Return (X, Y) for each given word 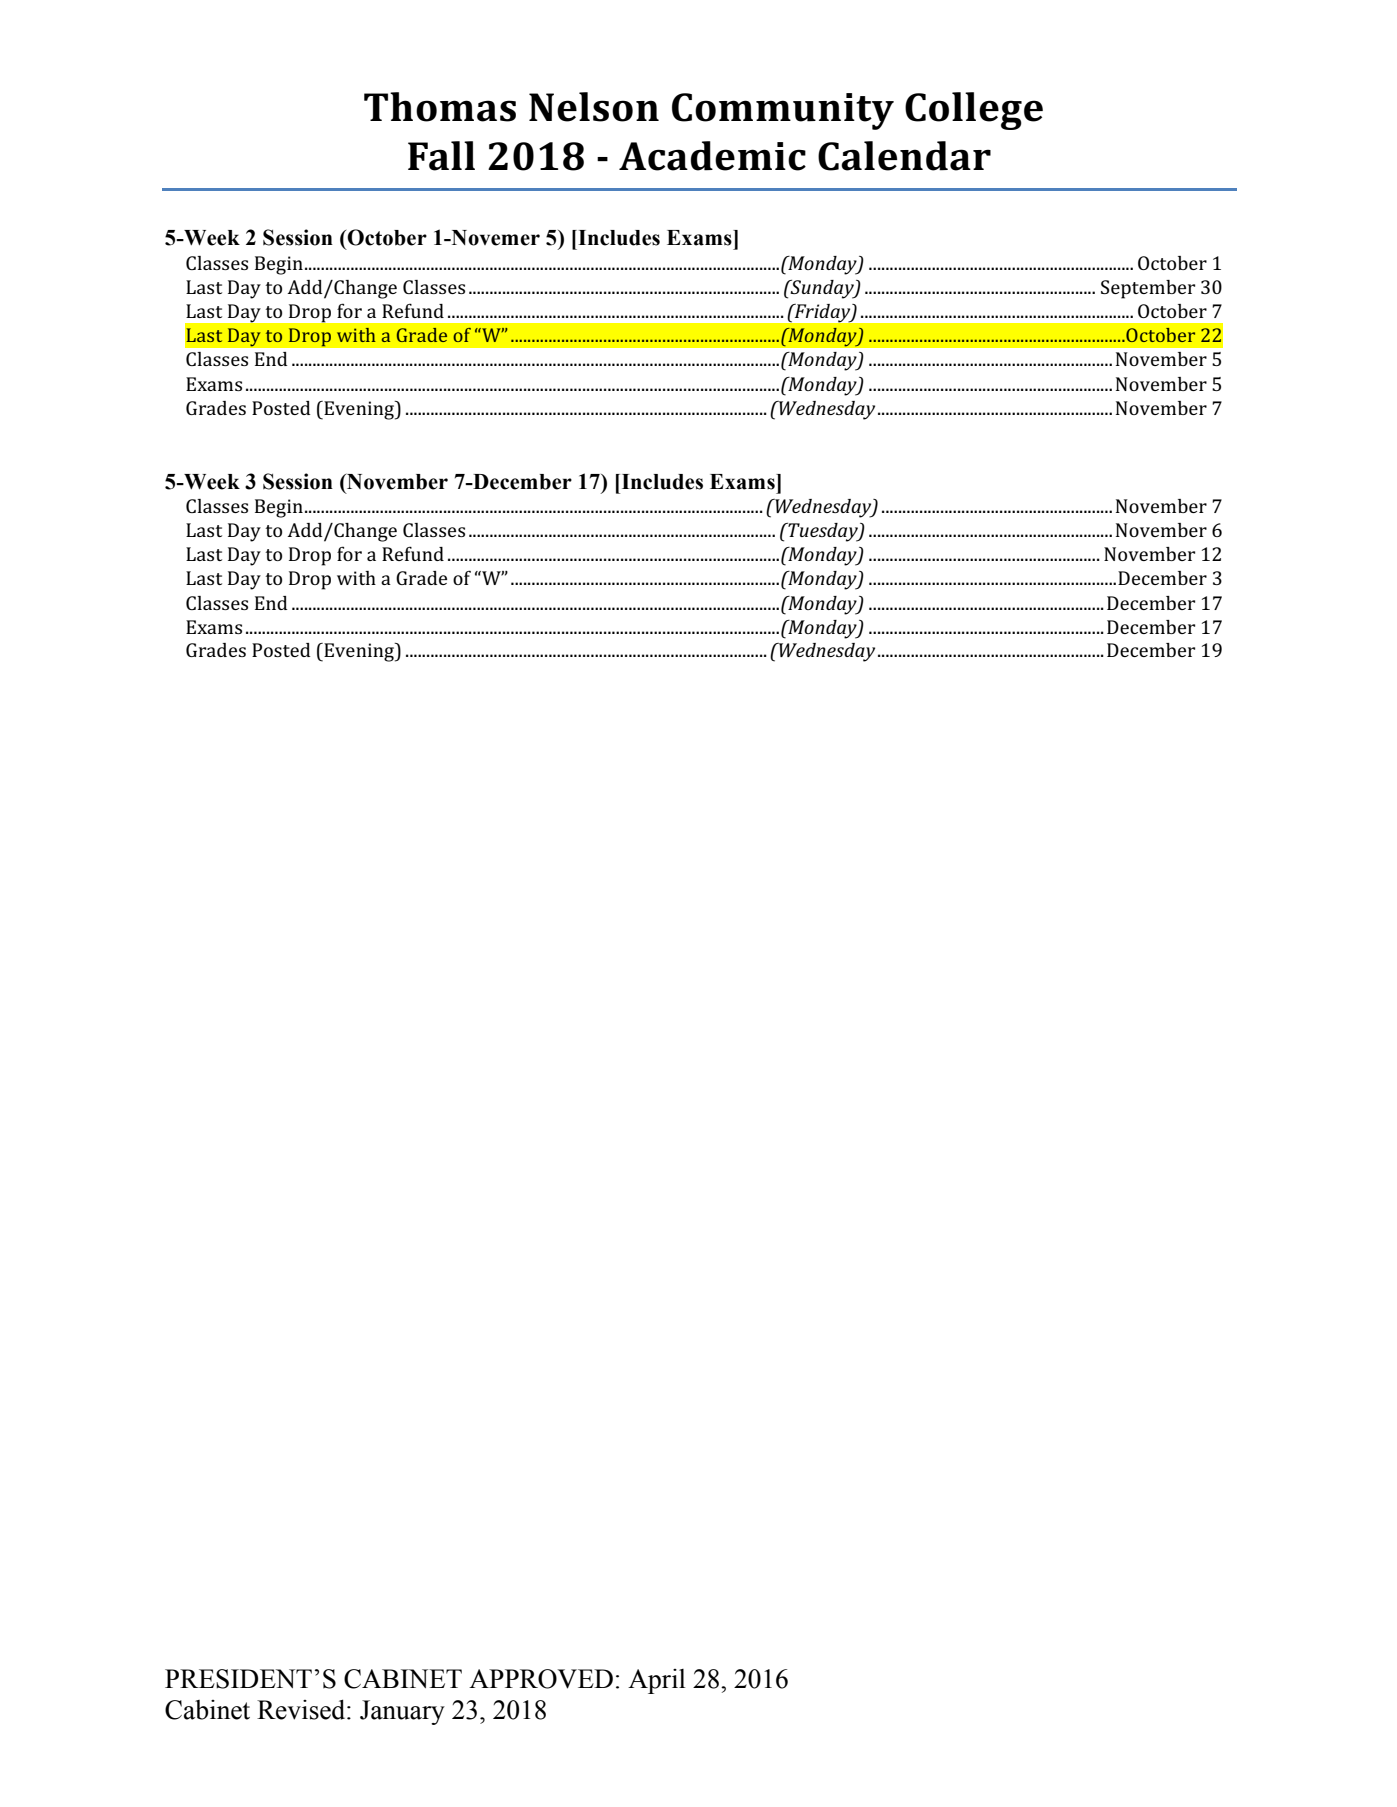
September (1148, 289)
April (657, 1681)
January (402, 1712)
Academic (712, 156)
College (974, 111)
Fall (441, 156)
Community (783, 111)
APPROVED (541, 1679)
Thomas (440, 107)
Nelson (594, 107)
